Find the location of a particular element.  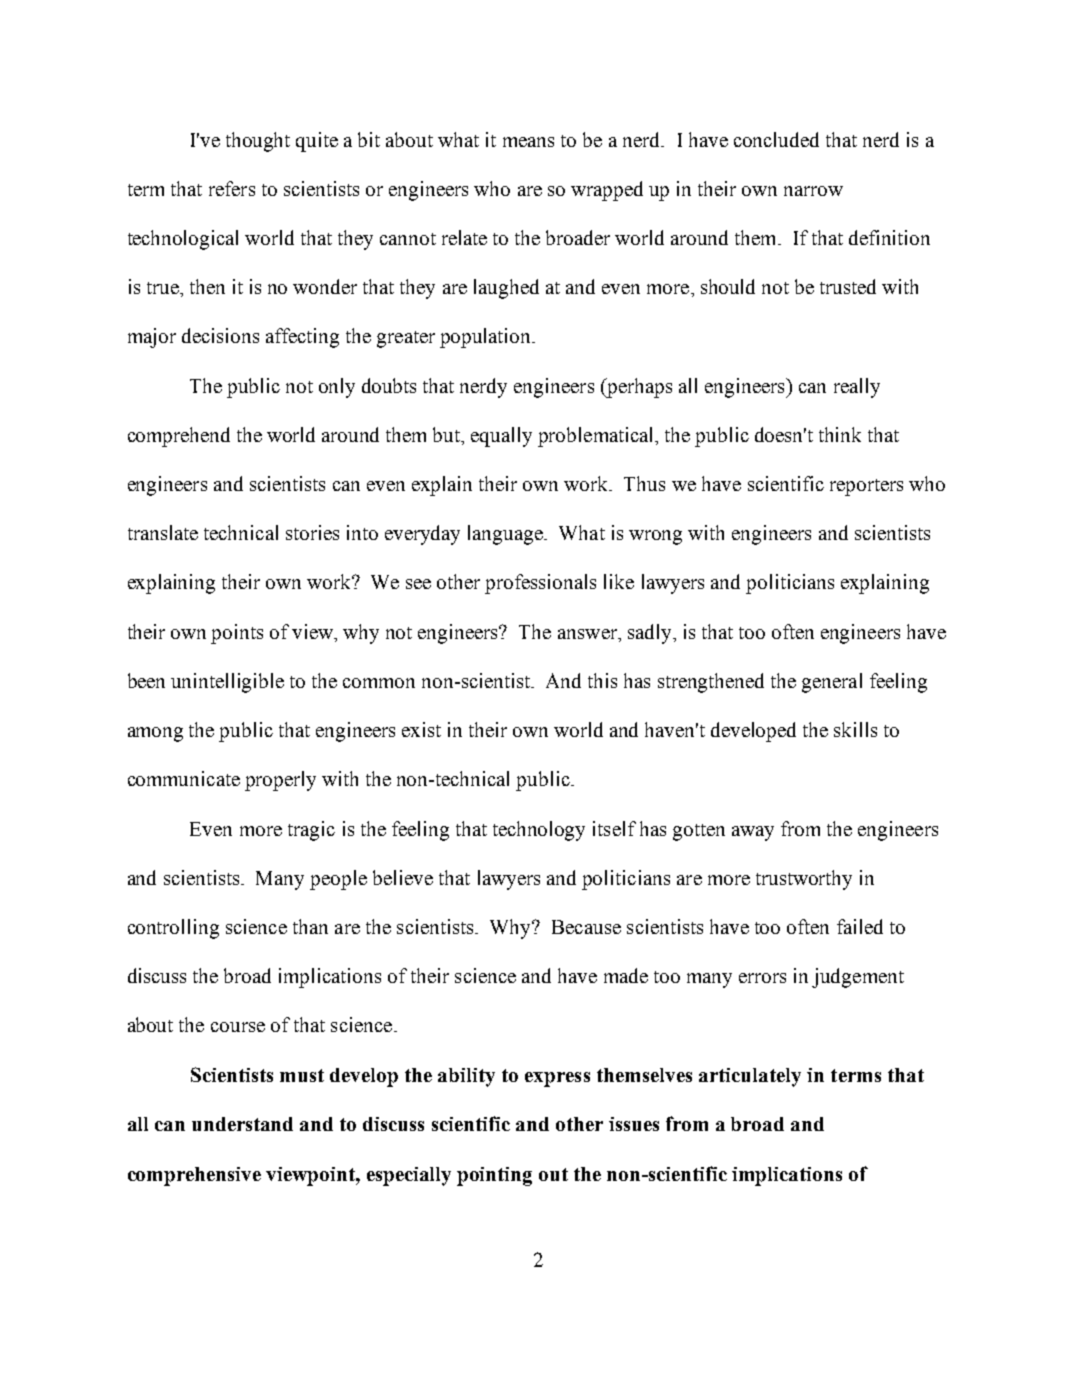

Because is located at coordinates (586, 927).
